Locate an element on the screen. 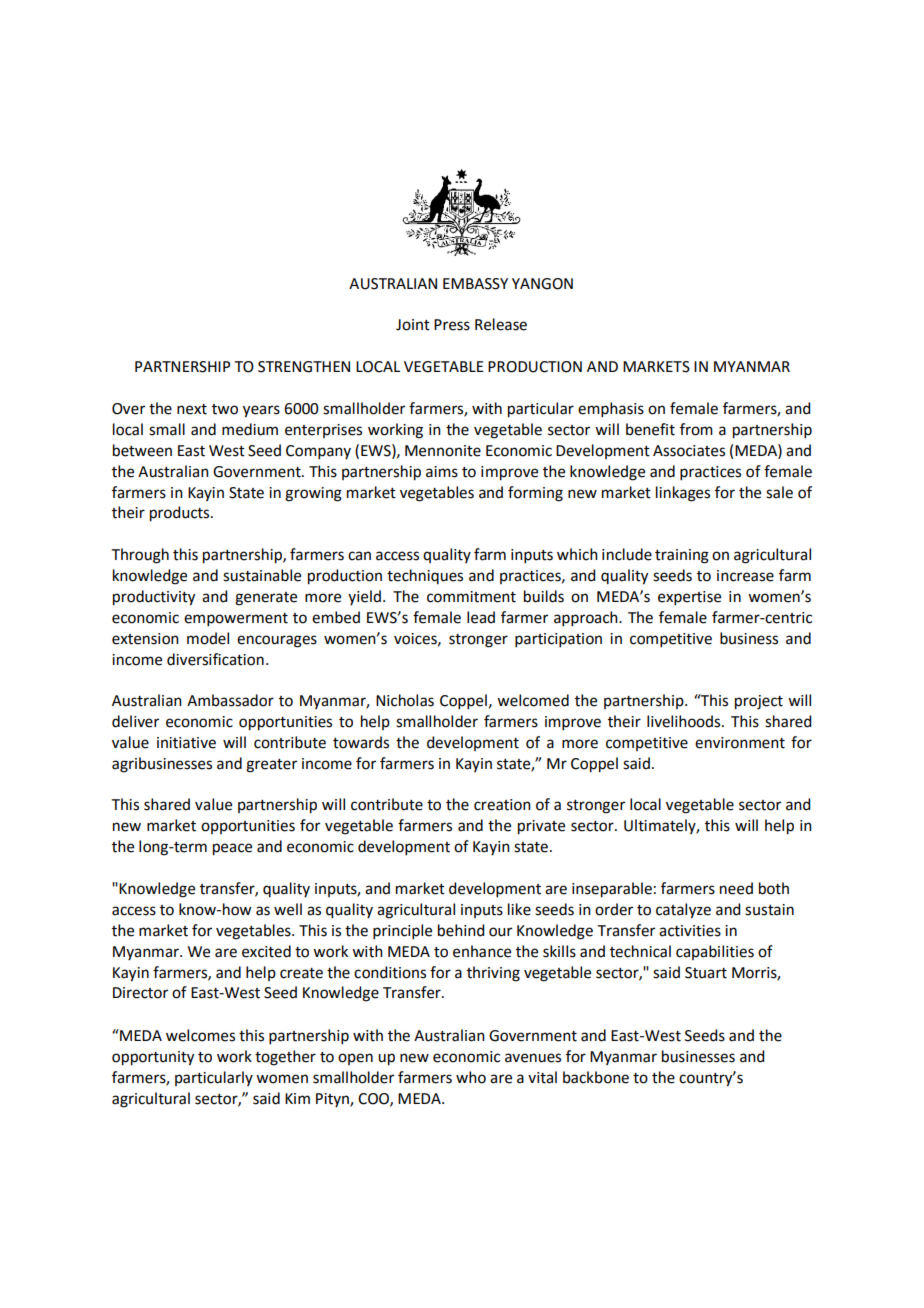 Image resolution: width=924 pixels, height=1308 pixels. training is located at coordinates (682, 556).
